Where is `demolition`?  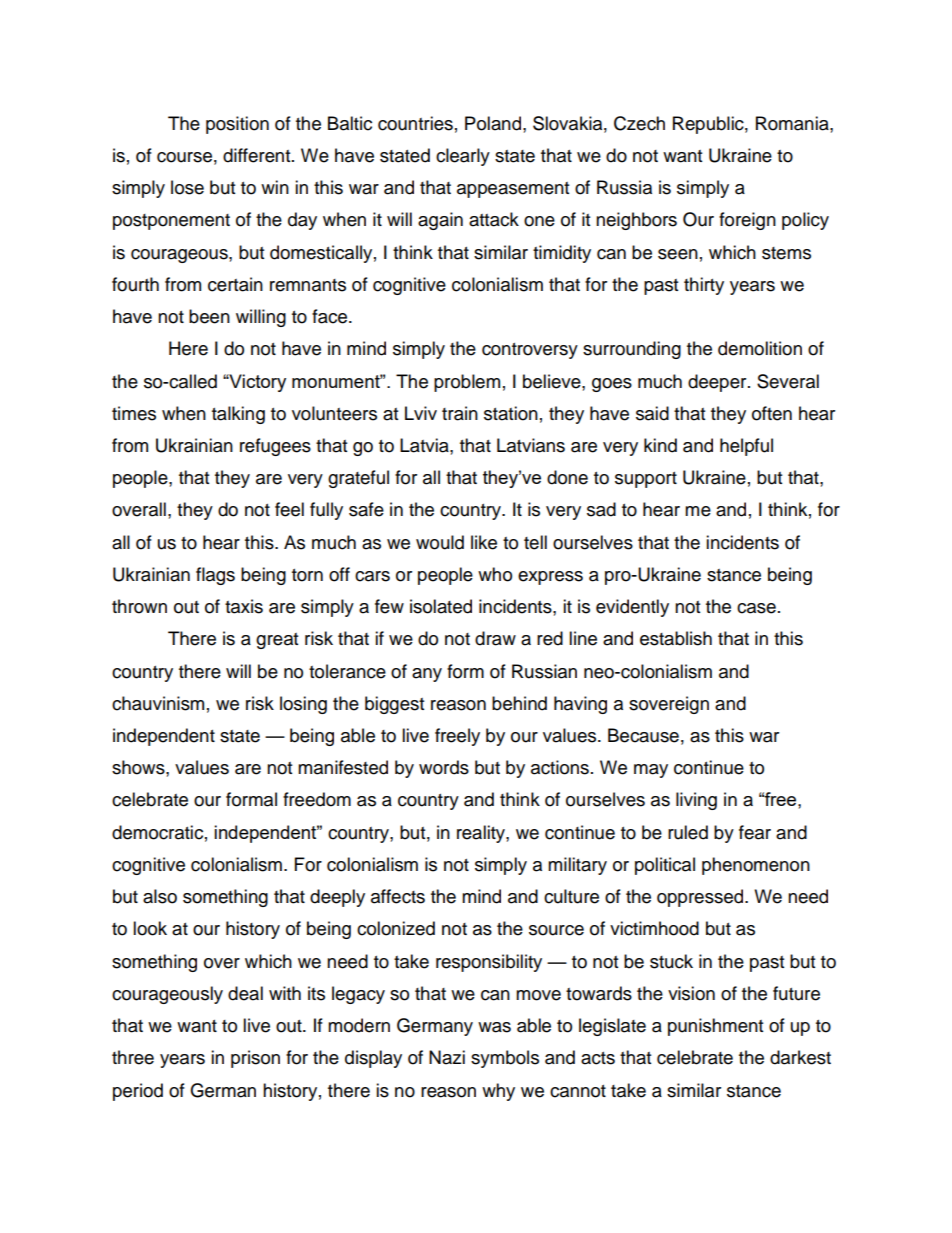 demolition is located at coordinates (760, 348).
